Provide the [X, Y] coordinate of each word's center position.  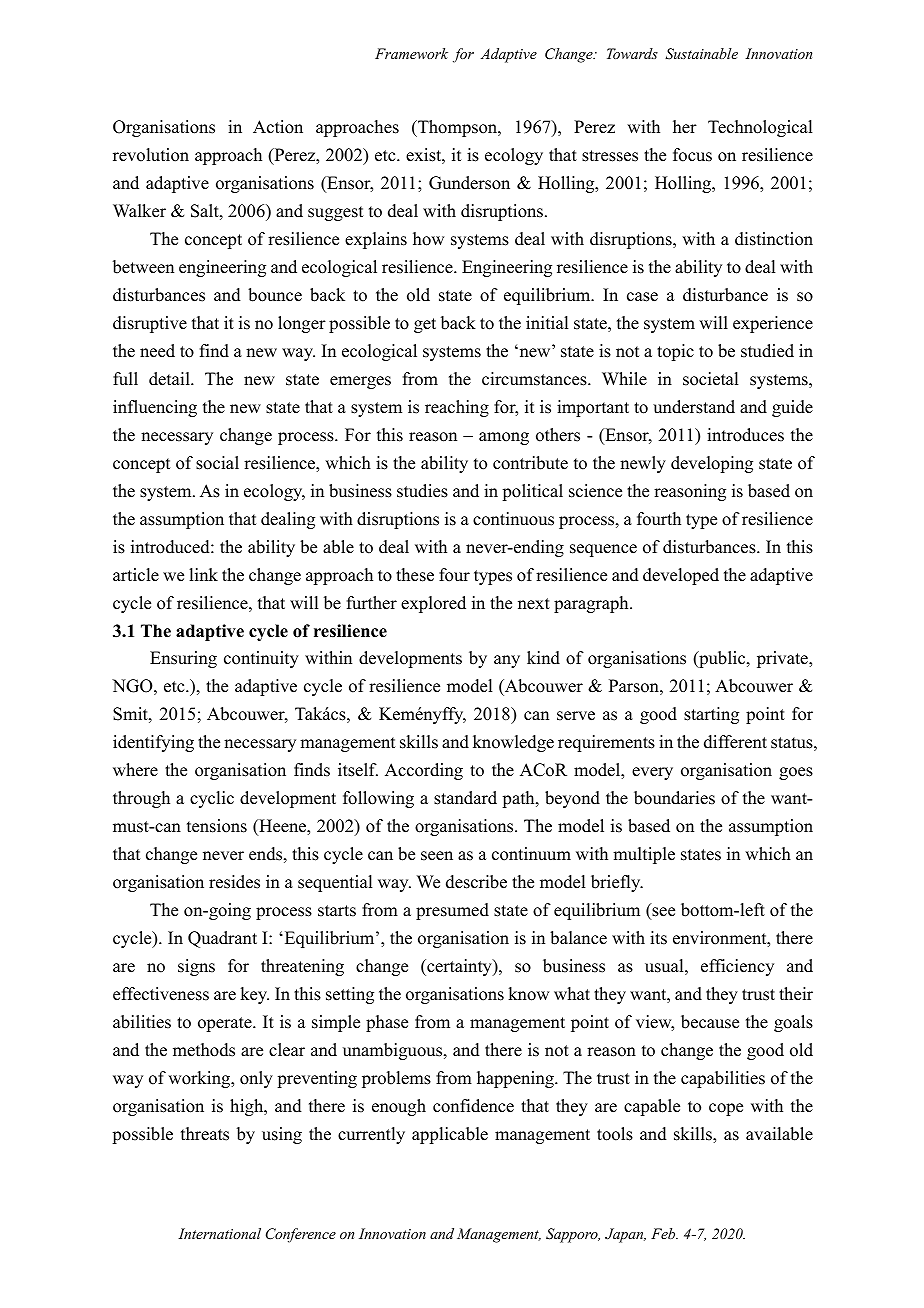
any [507, 661]
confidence [473, 1106]
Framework [411, 53]
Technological [760, 128]
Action [278, 127]
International [219, 1233]
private [783, 659]
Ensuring [183, 659]
